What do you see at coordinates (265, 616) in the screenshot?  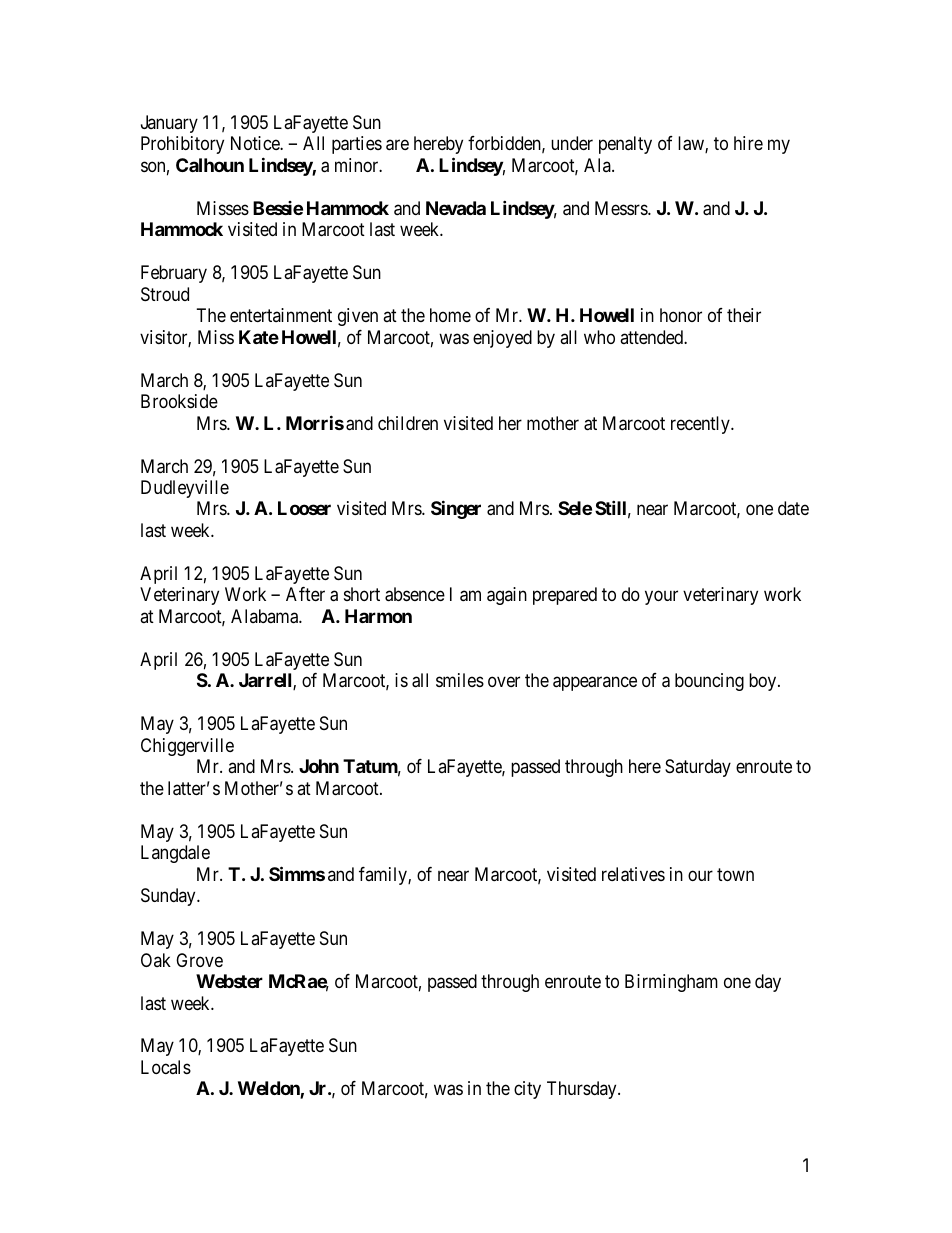 I see `Alabama` at bounding box center [265, 616].
